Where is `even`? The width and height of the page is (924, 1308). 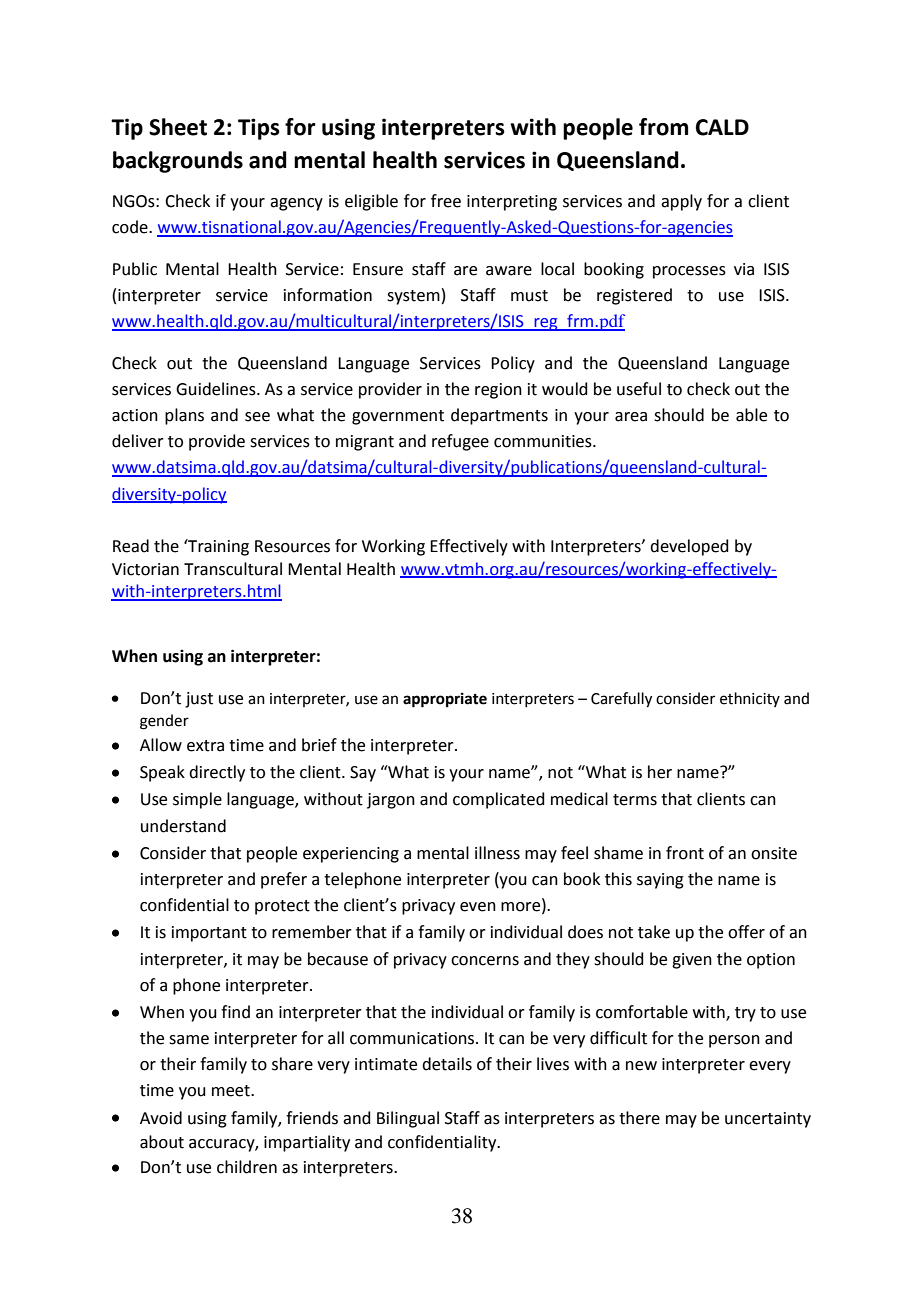
even is located at coordinates (478, 907).
